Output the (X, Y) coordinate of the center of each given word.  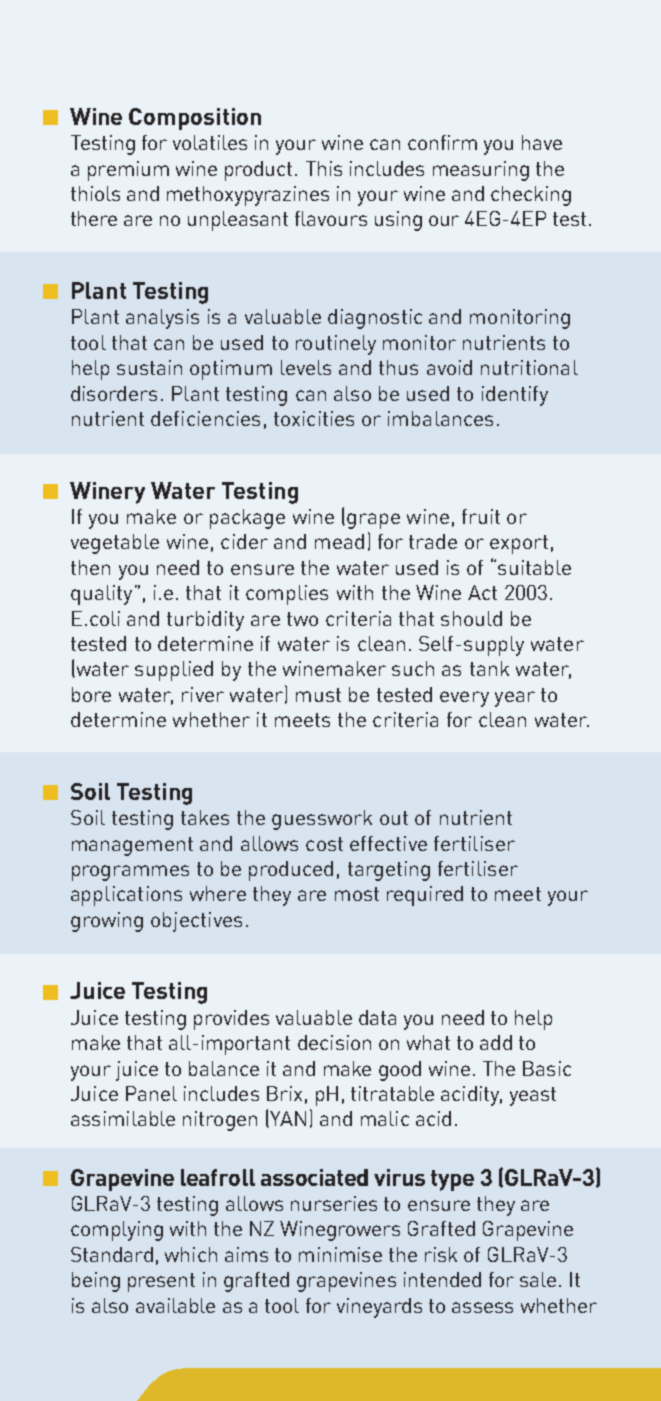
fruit (481, 516)
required (425, 896)
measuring (481, 171)
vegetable (115, 544)
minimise (340, 1254)
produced (291, 871)
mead (339, 541)
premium (128, 171)
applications (126, 896)
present (161, 1282)
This (324, 168)
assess (482, 1307)
